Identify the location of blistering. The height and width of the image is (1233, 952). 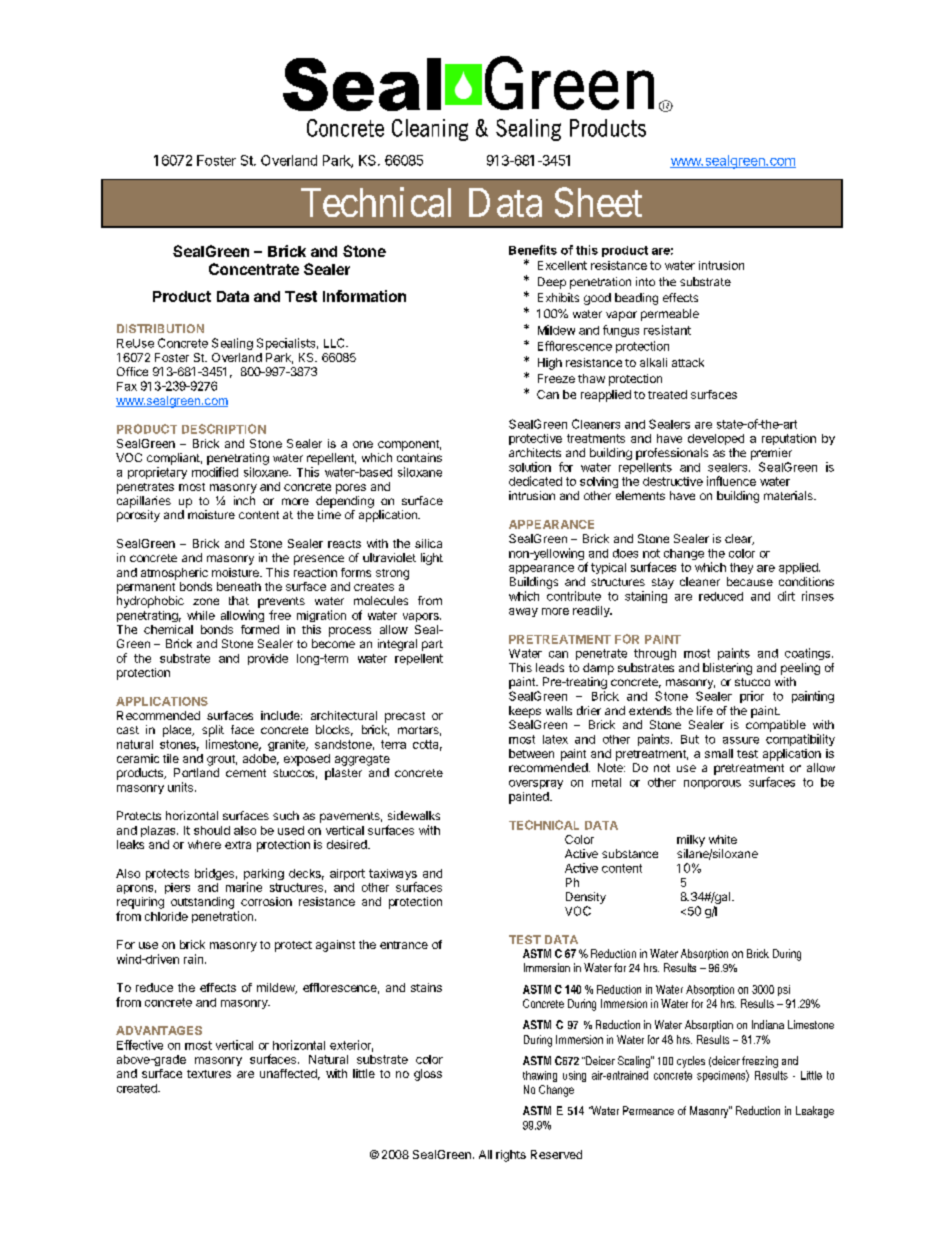
(727, 669).
